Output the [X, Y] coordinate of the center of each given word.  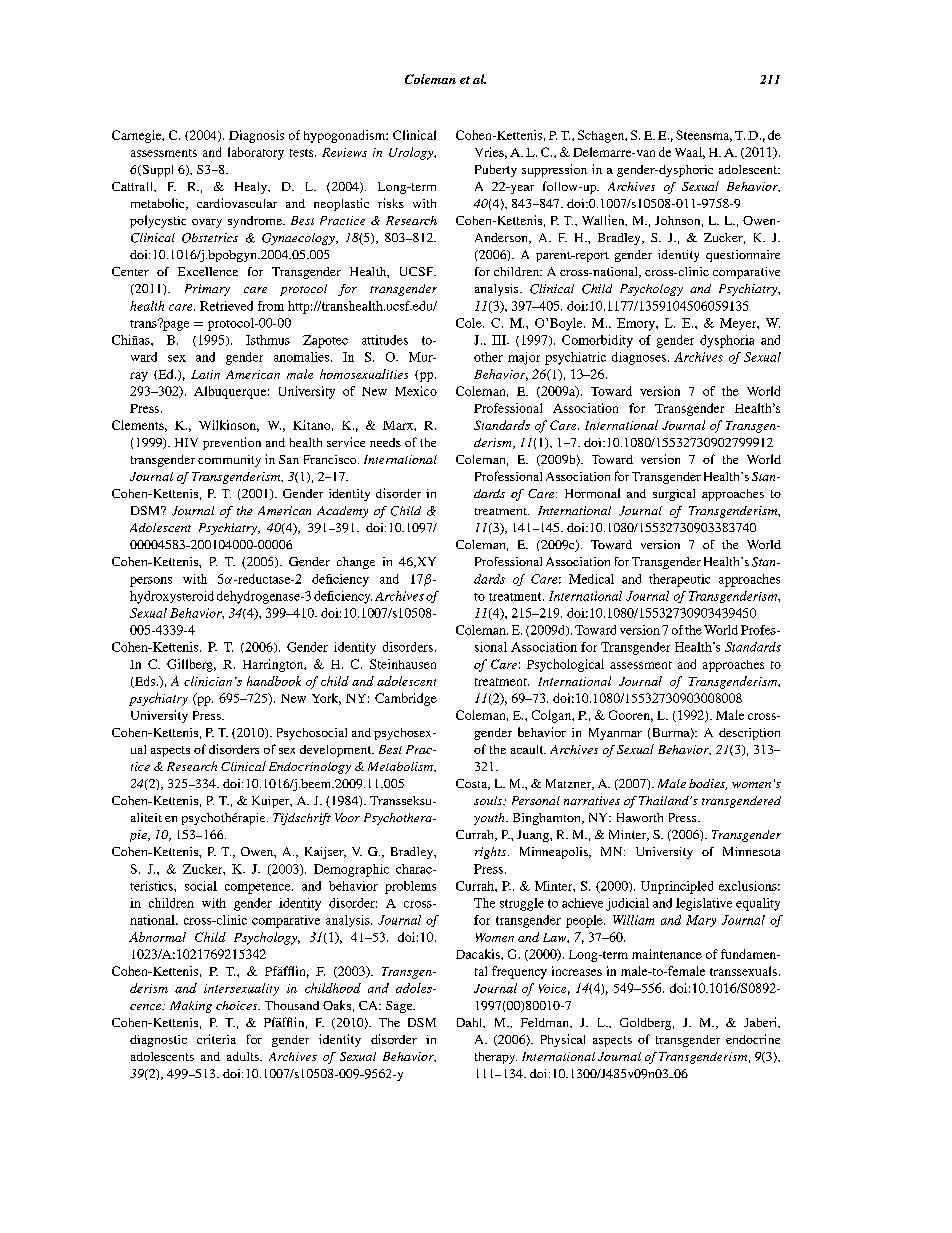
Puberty [496, 171]
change [356, 563]
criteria [216, 1039]
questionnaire [743, 256]
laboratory [256, 153]
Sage [400, 1007]
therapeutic [679, 580]
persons [151, 582]
